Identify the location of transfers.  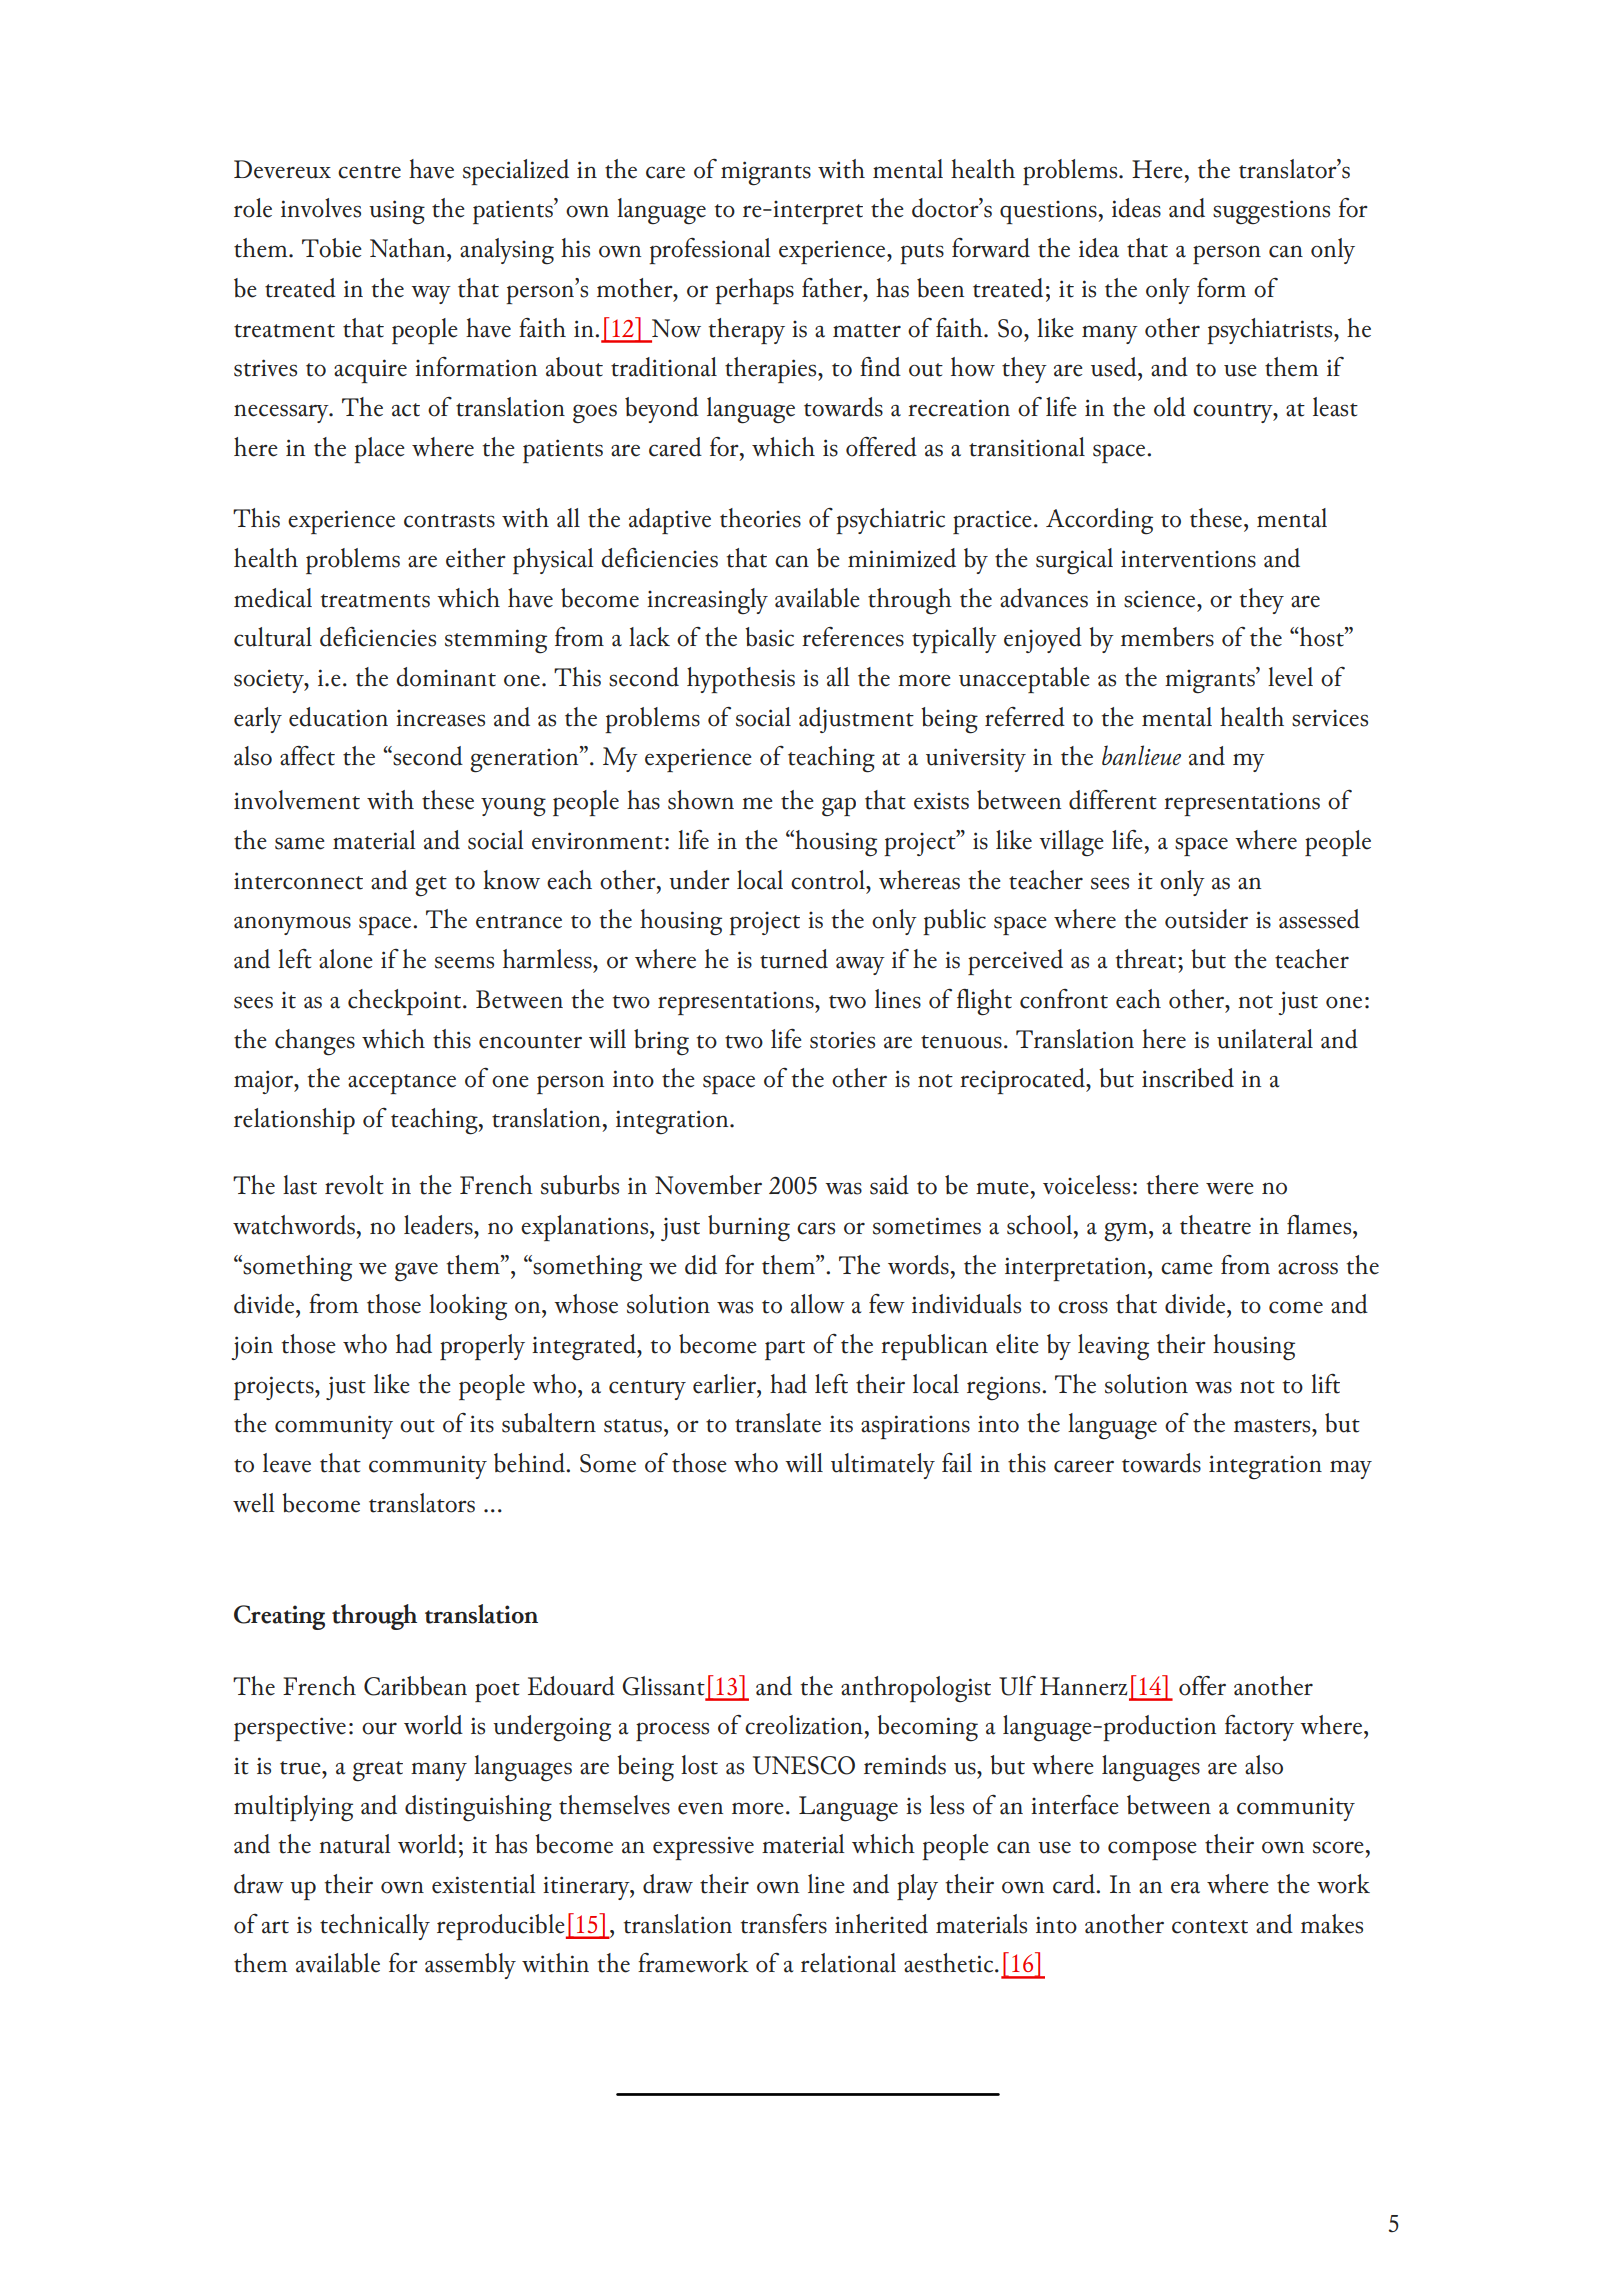
(783, 1924).
